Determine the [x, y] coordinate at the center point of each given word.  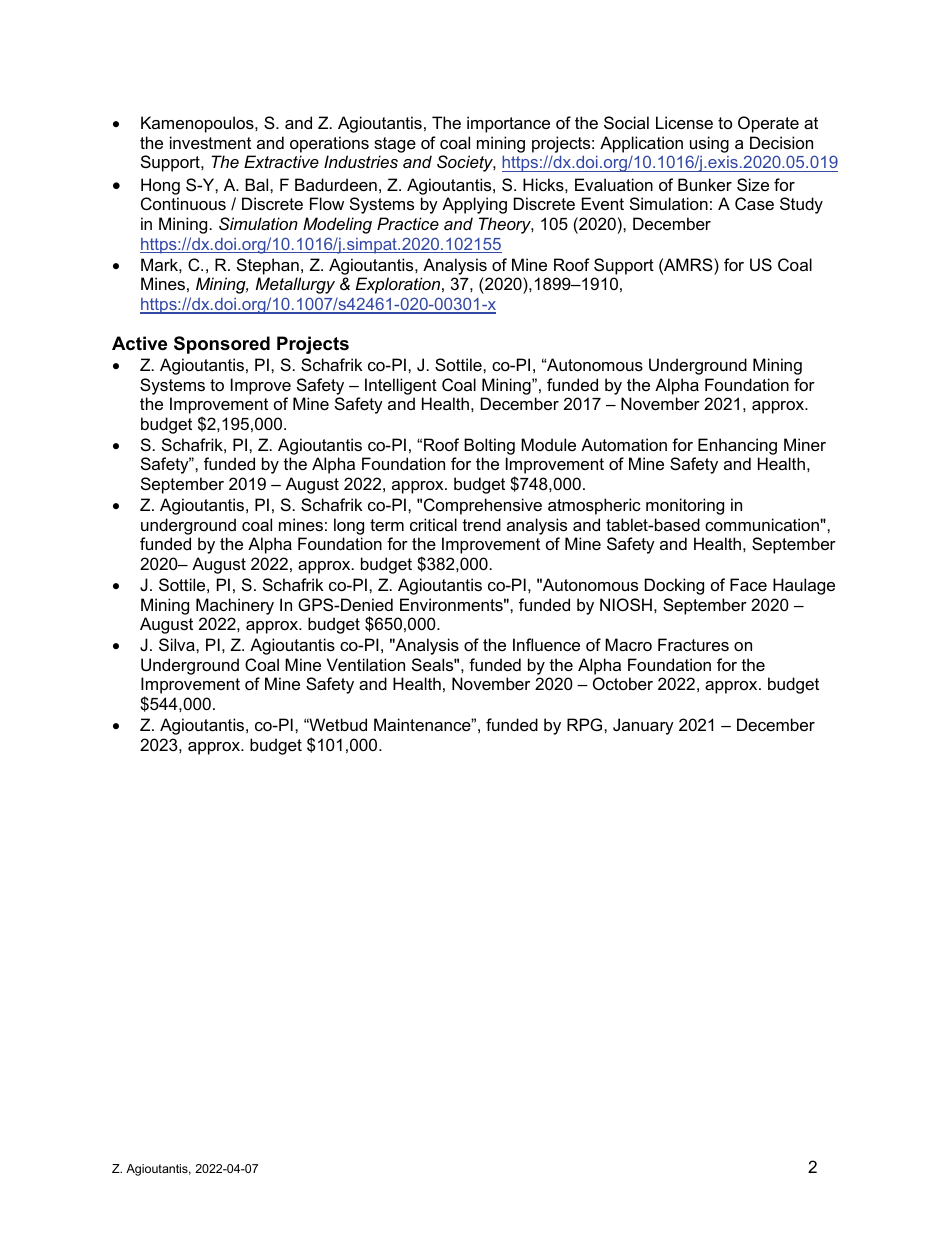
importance [508, 124]
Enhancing [737, 446]
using [709, 144]
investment [210, 142]
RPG [586, 724]
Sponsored [222, 345]
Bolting [489, 446]
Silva [178, 644]
